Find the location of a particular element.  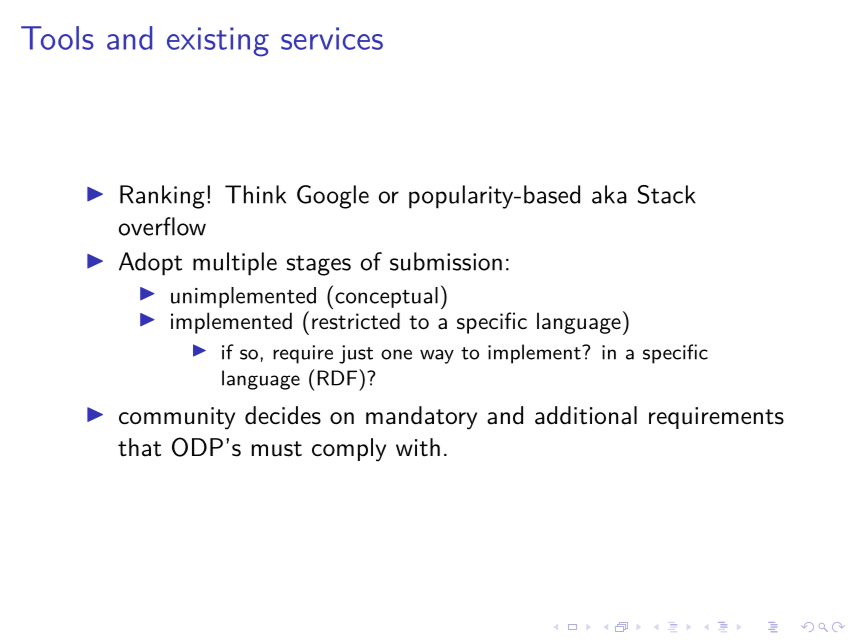

existing is located at coordinates (218, 42).
